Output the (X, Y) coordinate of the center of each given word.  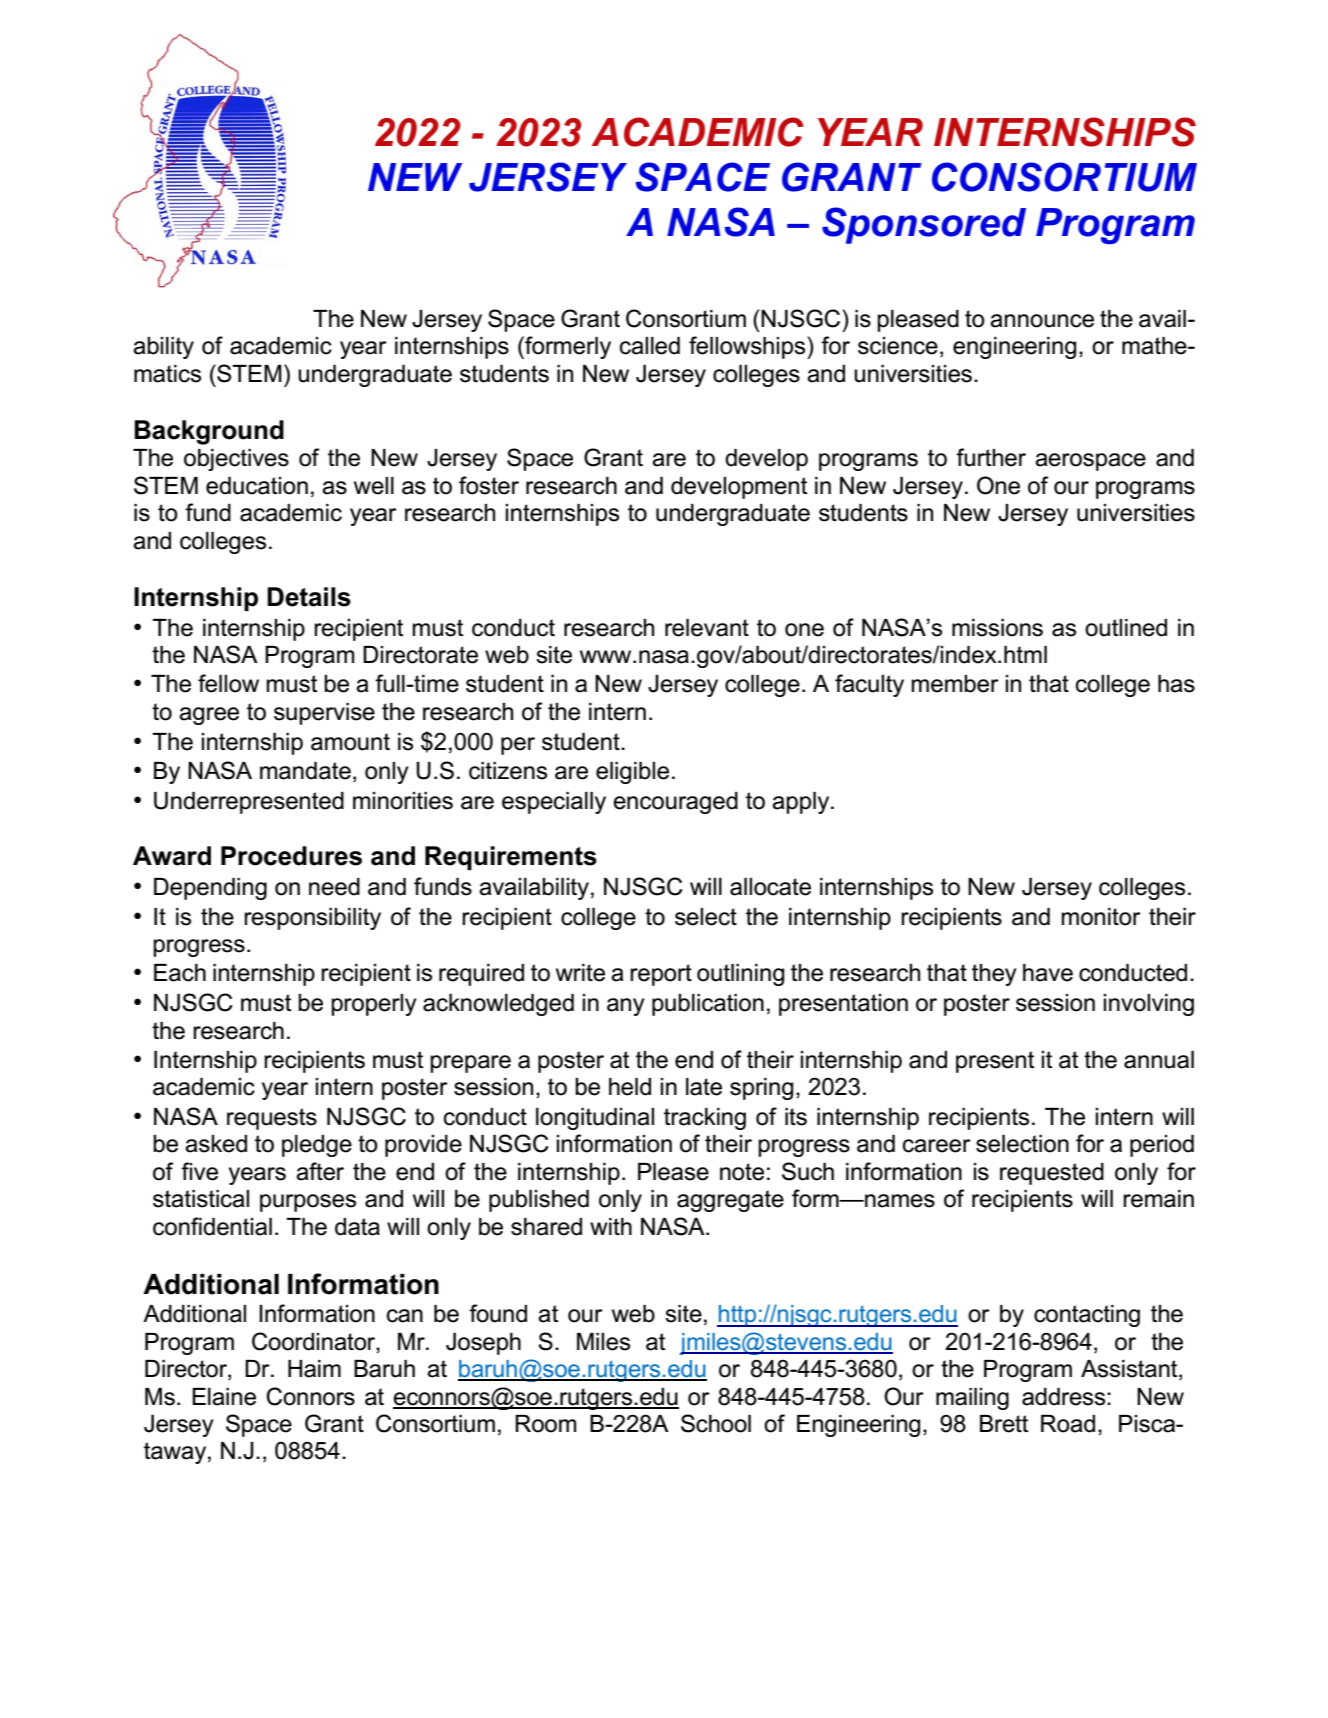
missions (997, 628)
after (320, 1171)
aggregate (730, 1201)
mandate (305, 771)
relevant (707, 628)
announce (1042, 321)
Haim (314, 1369)
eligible (632, 773)
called (650, 346)
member (955, 684)
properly (374, 1005)
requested (1052, 1174)
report (661, 975)
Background (209, 432)
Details (309, 597)
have (1048, 973)
